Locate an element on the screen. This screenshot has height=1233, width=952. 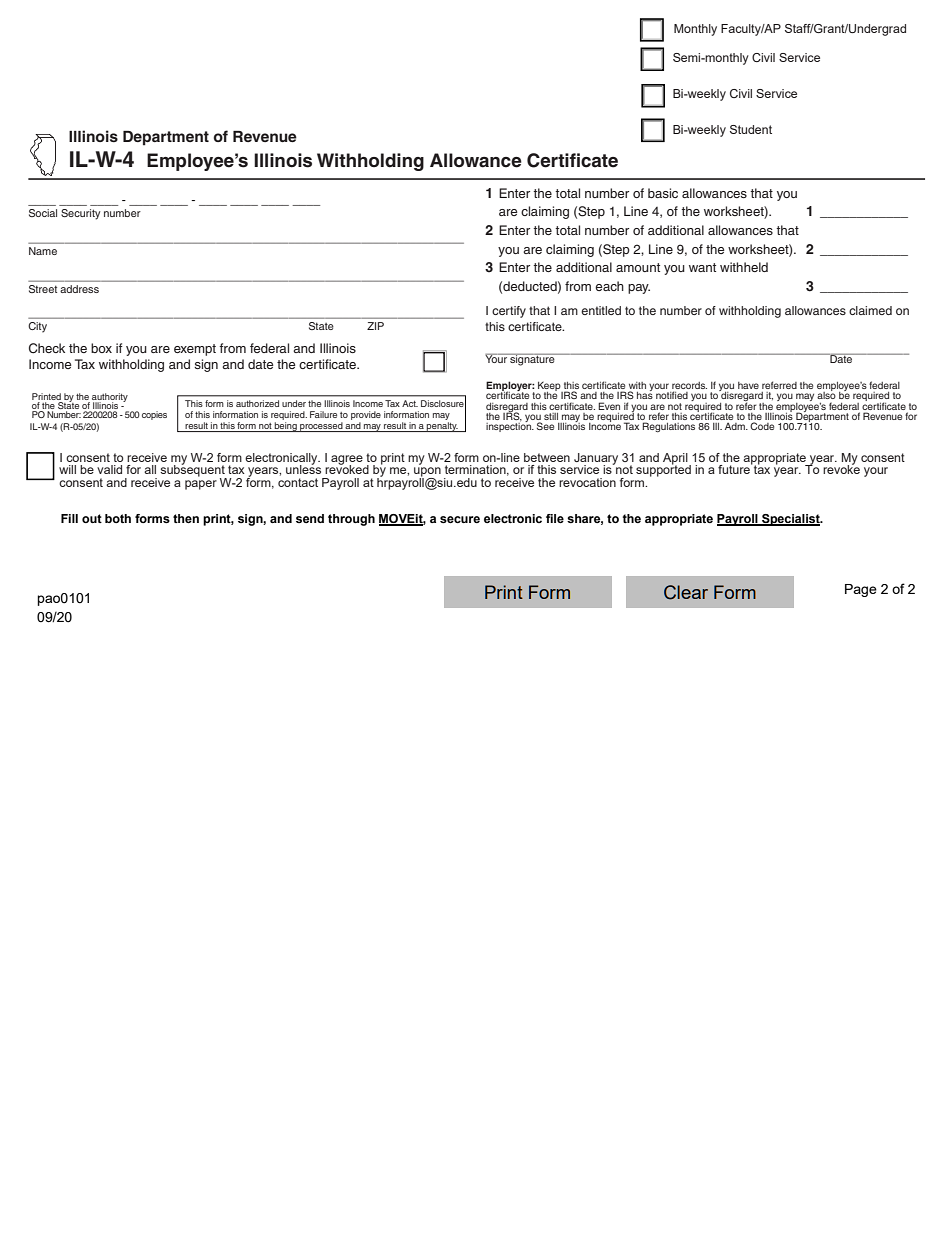
basic is located at coordinates (663, 193).
